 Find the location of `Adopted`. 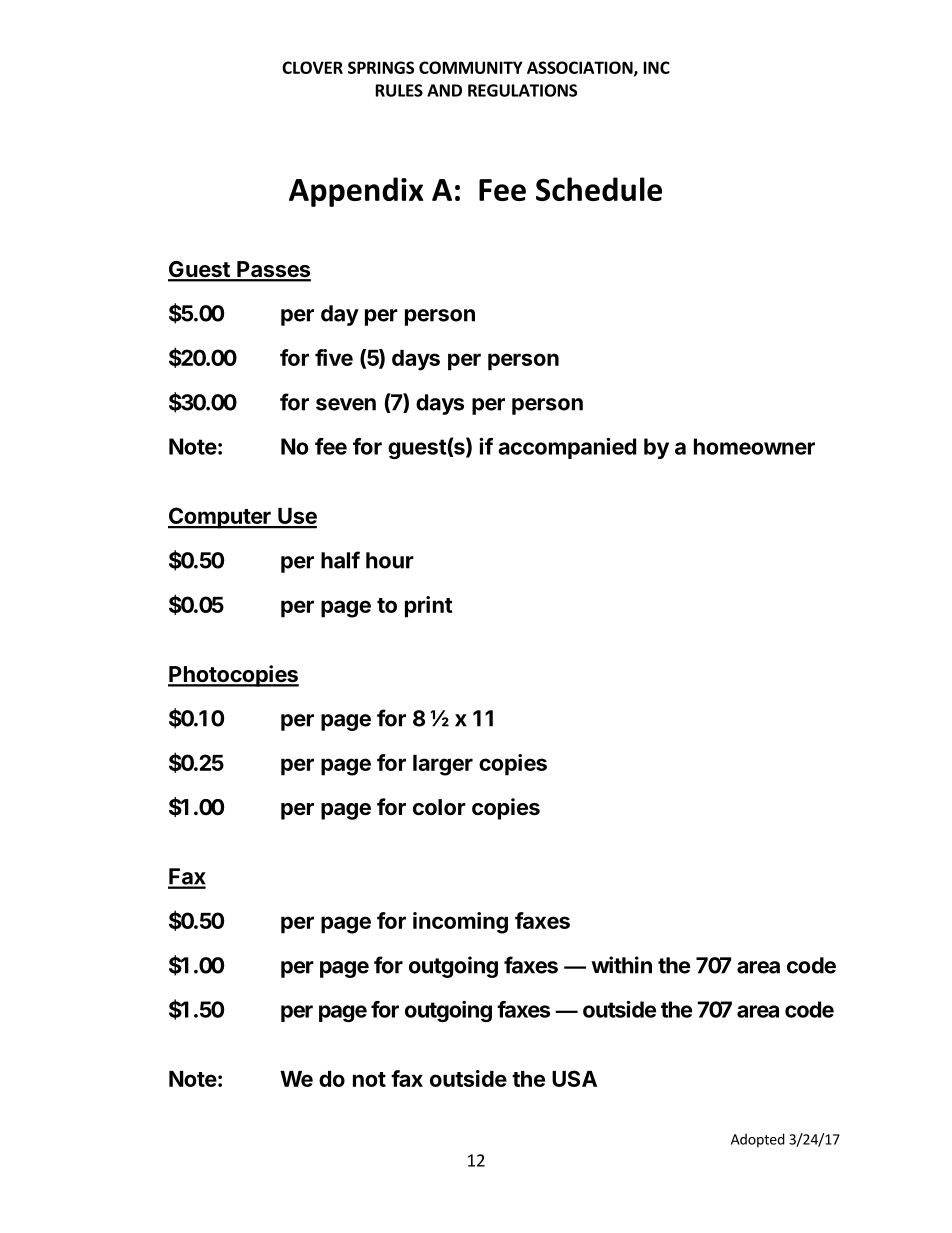

Adopted is located at coordinates (758, 1140).
